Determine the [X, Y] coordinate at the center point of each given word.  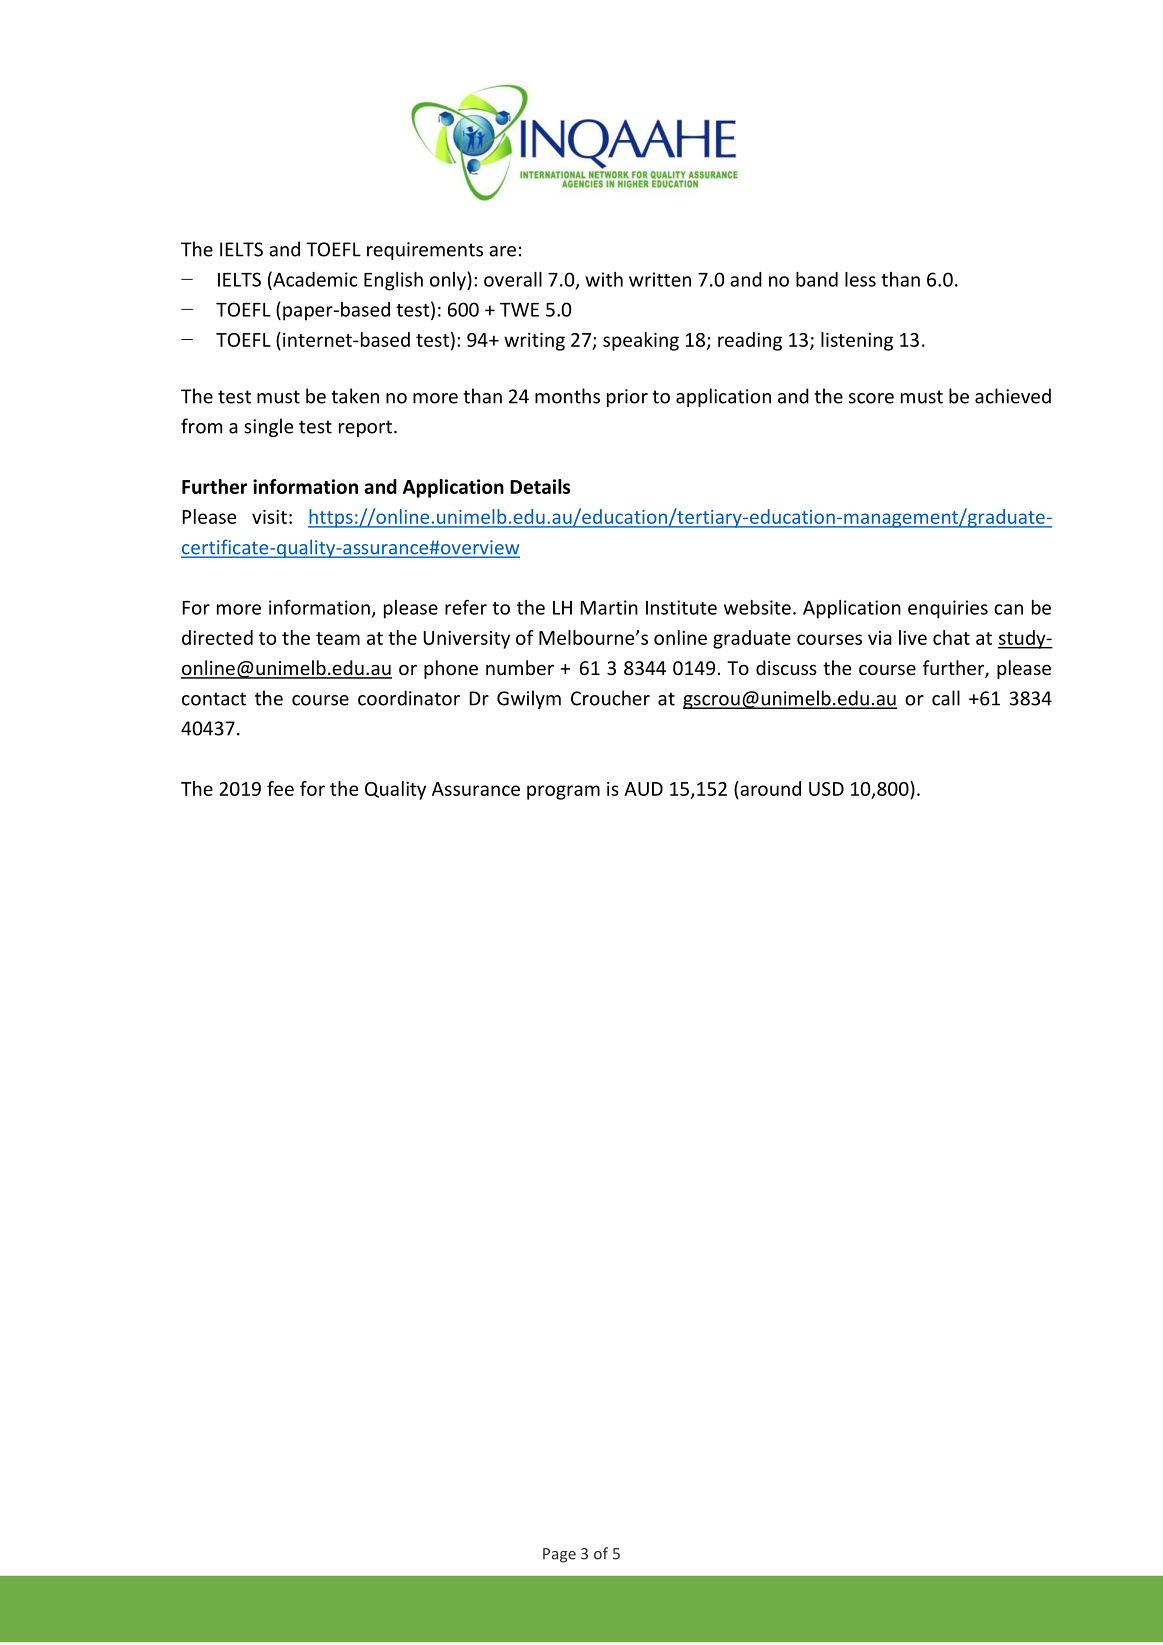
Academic [314, 280]
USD [826, 789]
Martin [609, 607]
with [604, 279]
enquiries [948, 609]
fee [280, 788]
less [860, 279]
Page [559, 1555]
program [563, 792]
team [338, 638]
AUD [643, 789]
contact [214, 699]
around [769, 788]
